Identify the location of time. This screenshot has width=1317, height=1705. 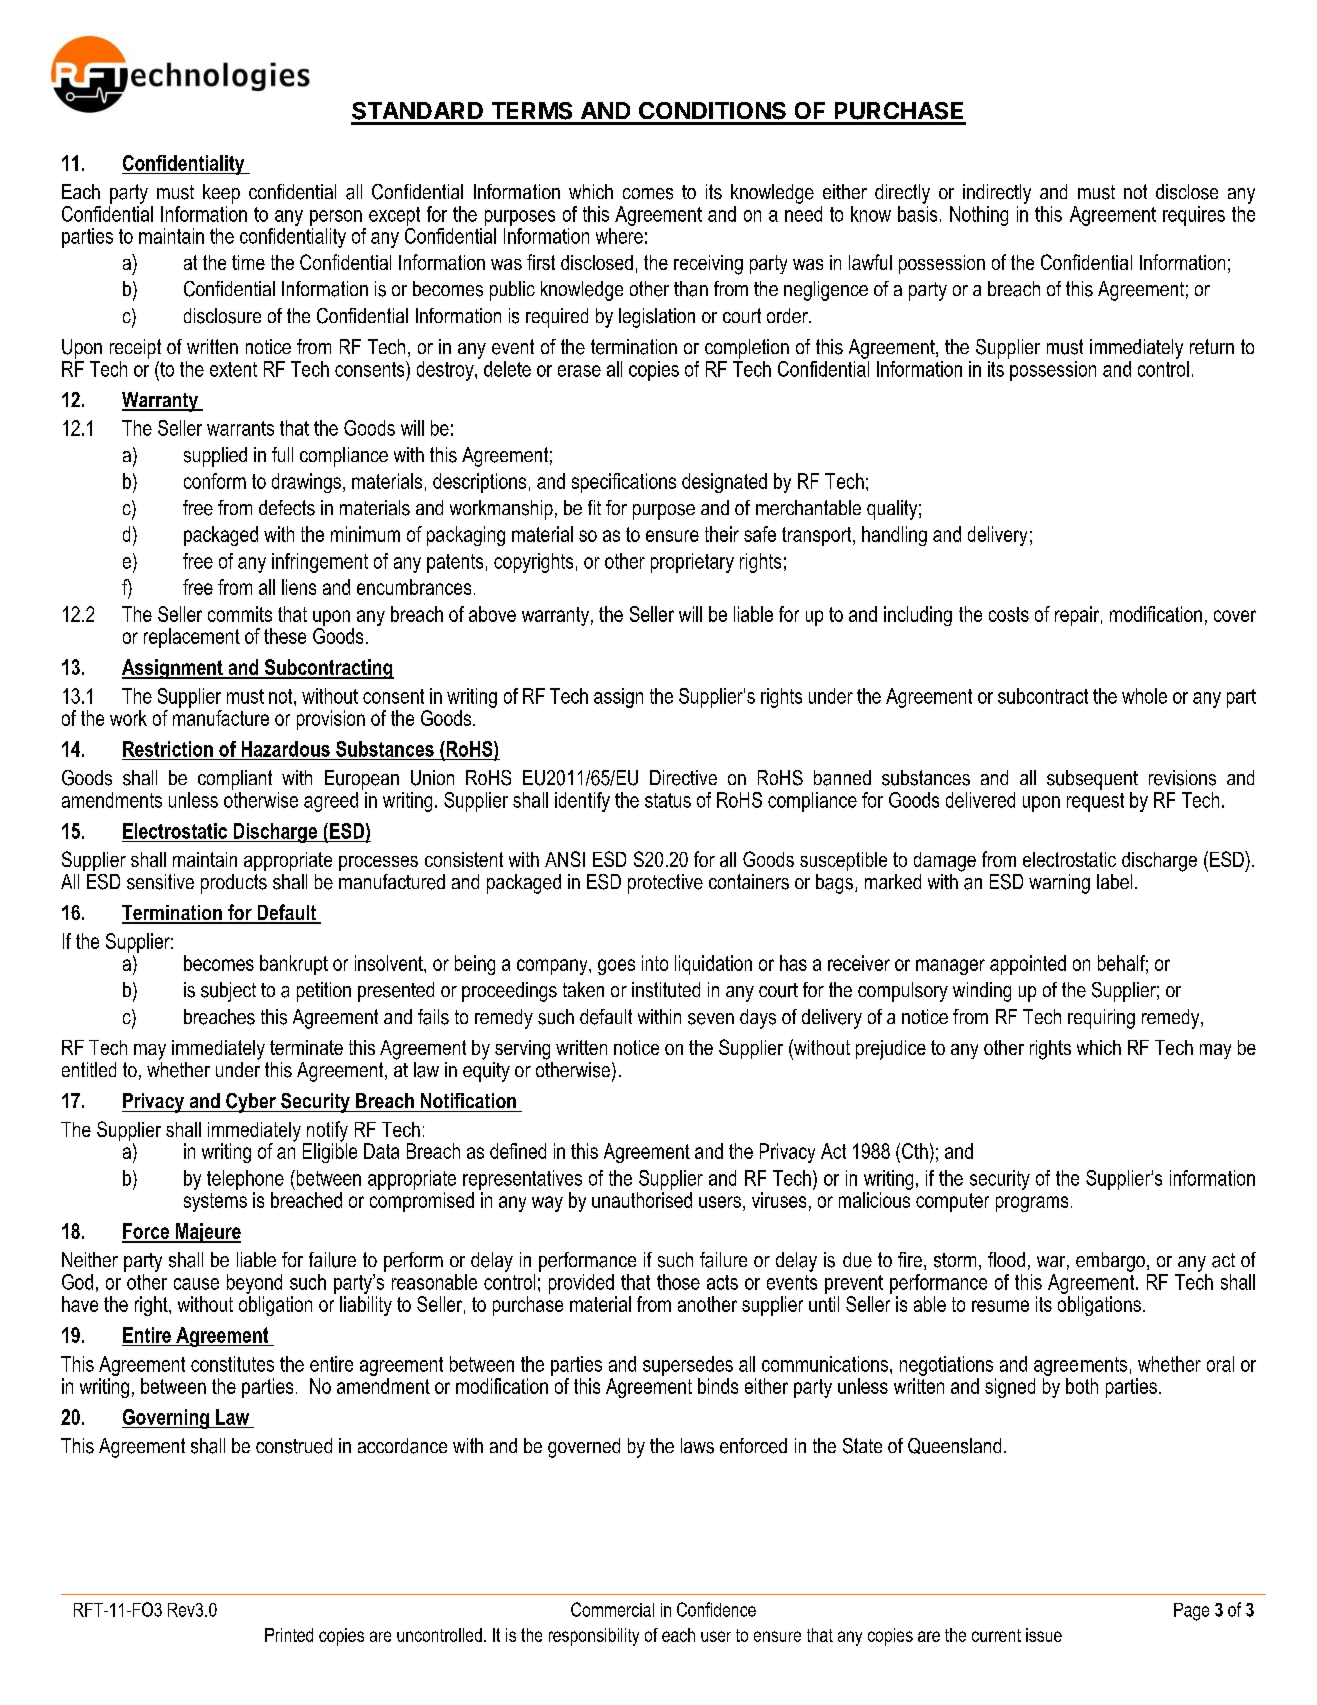
(248, 262).
